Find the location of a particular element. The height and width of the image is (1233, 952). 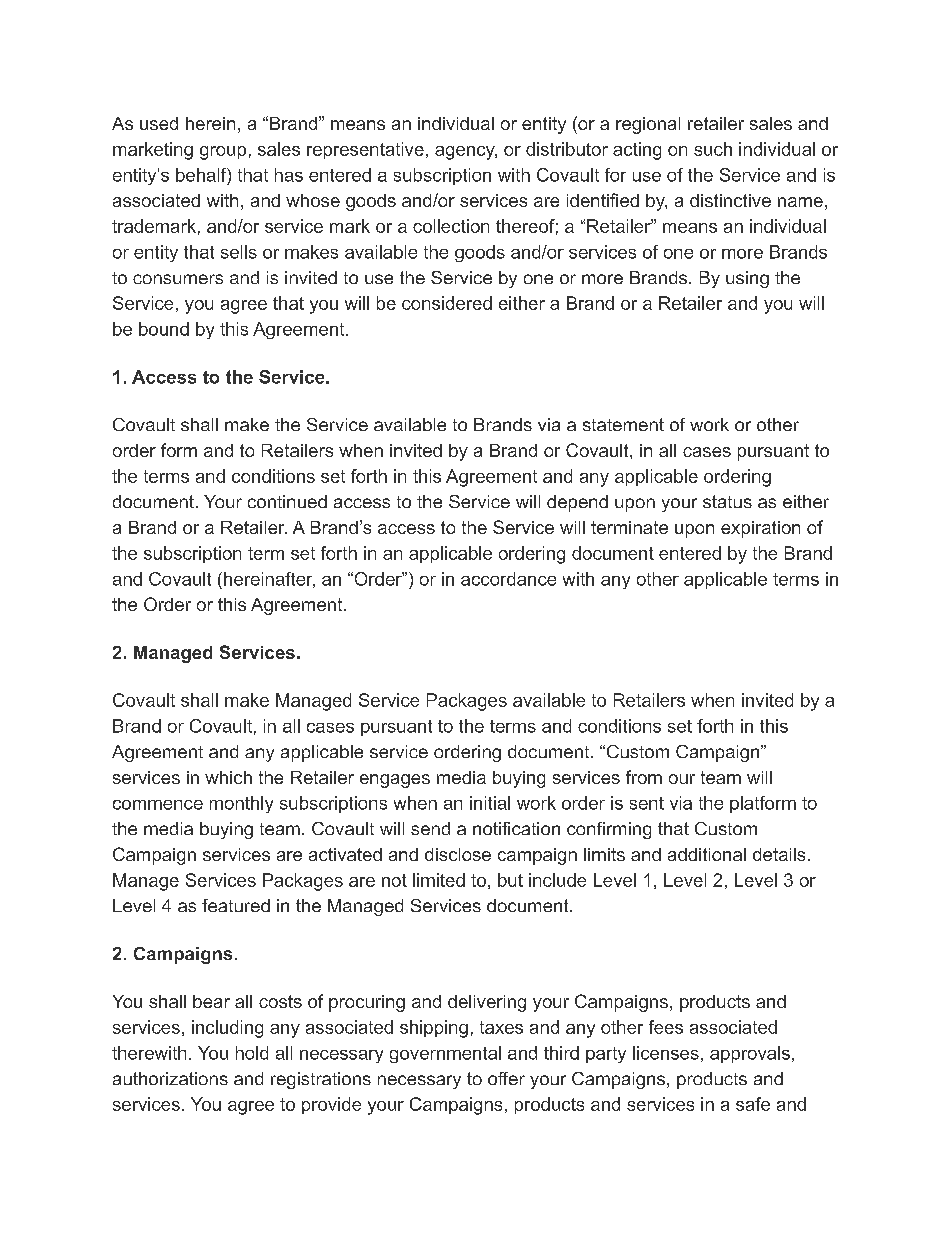

status is located at coordinates (727, 501).
